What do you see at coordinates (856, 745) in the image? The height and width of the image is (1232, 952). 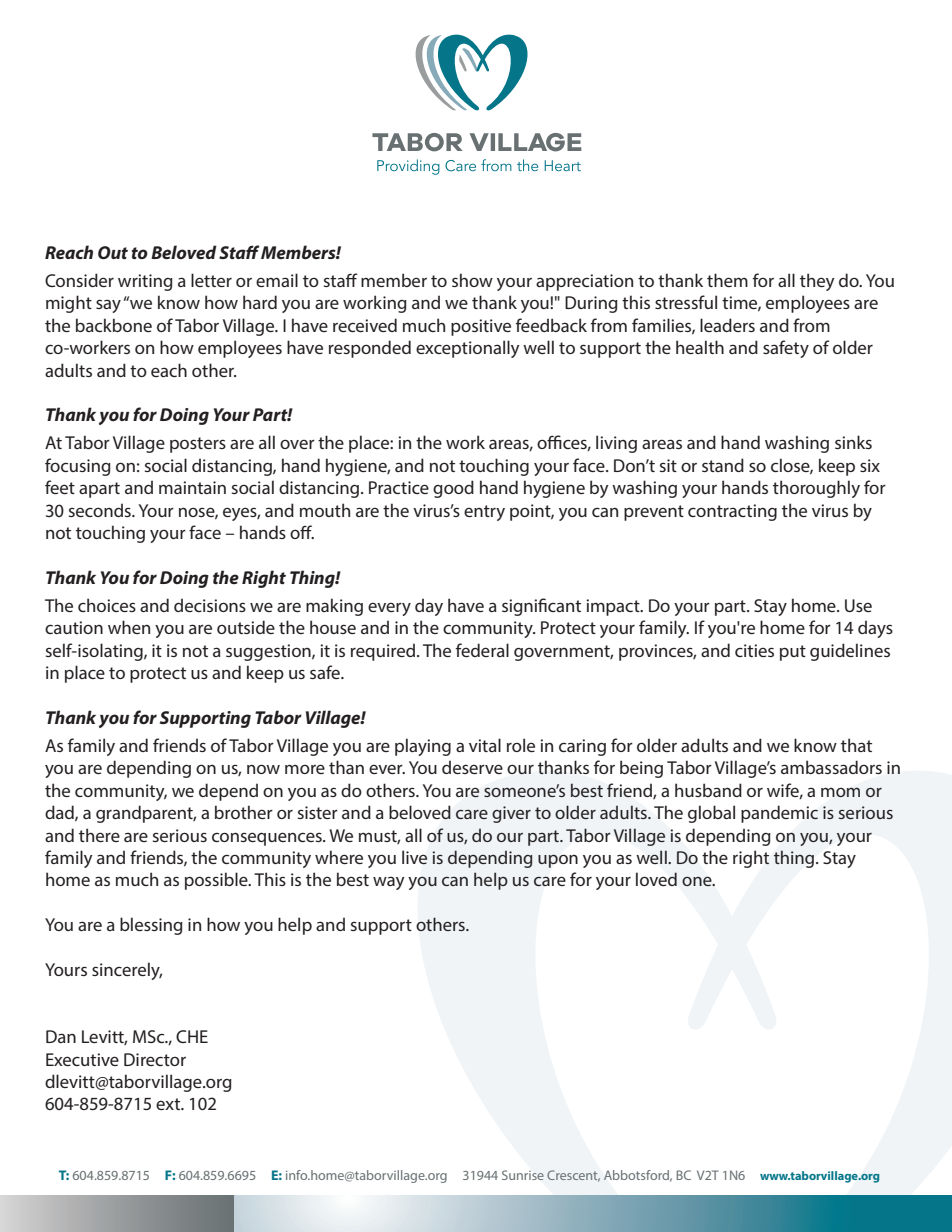 I see `that` at bounding box center [856, 745].
